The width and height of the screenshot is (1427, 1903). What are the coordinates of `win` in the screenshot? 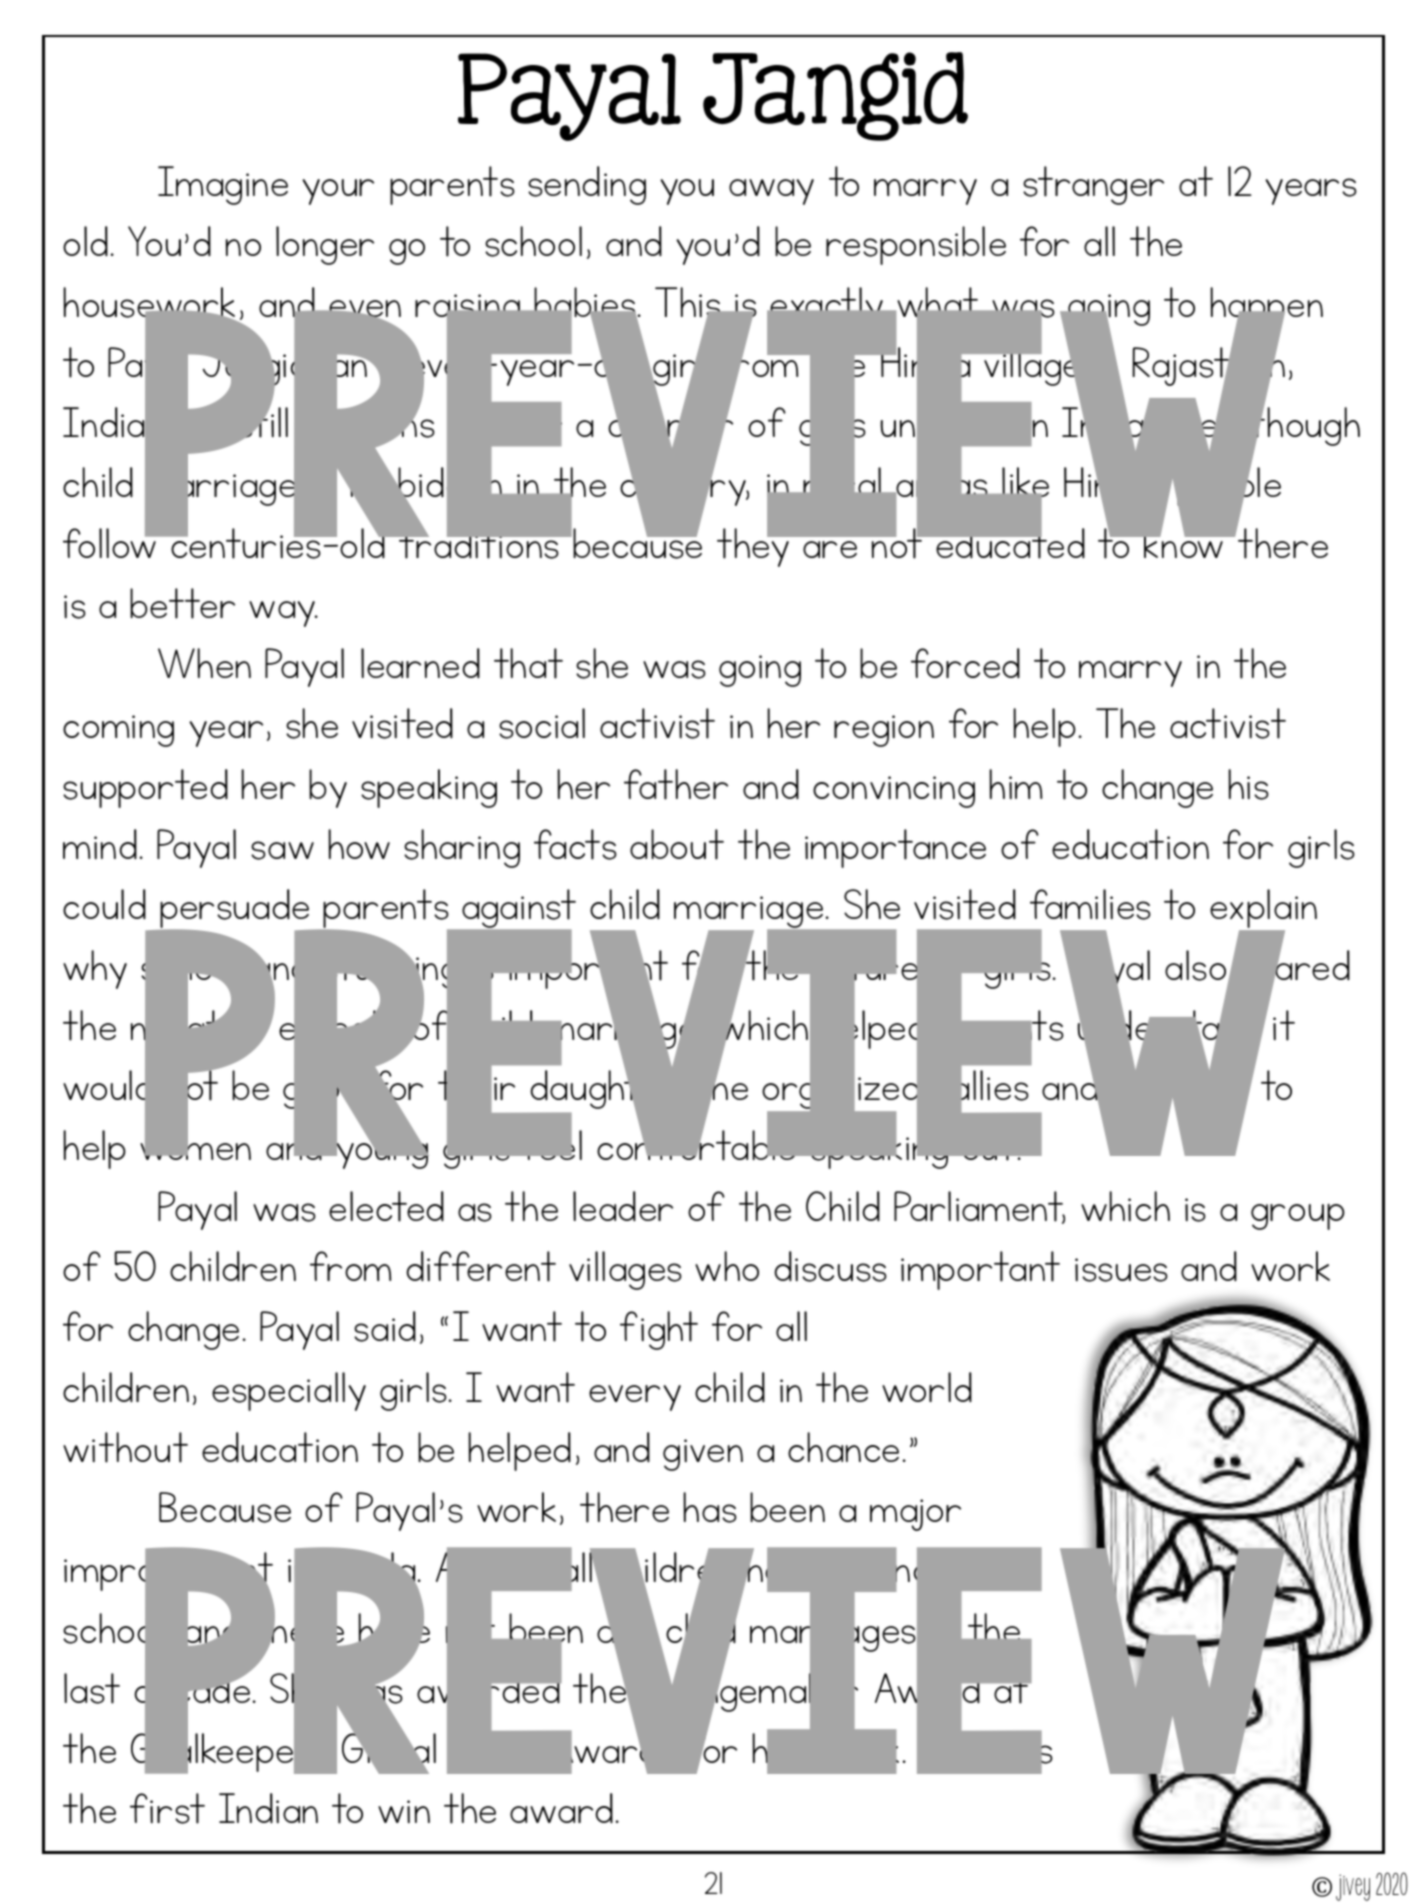 It's located at (404, 1811).
